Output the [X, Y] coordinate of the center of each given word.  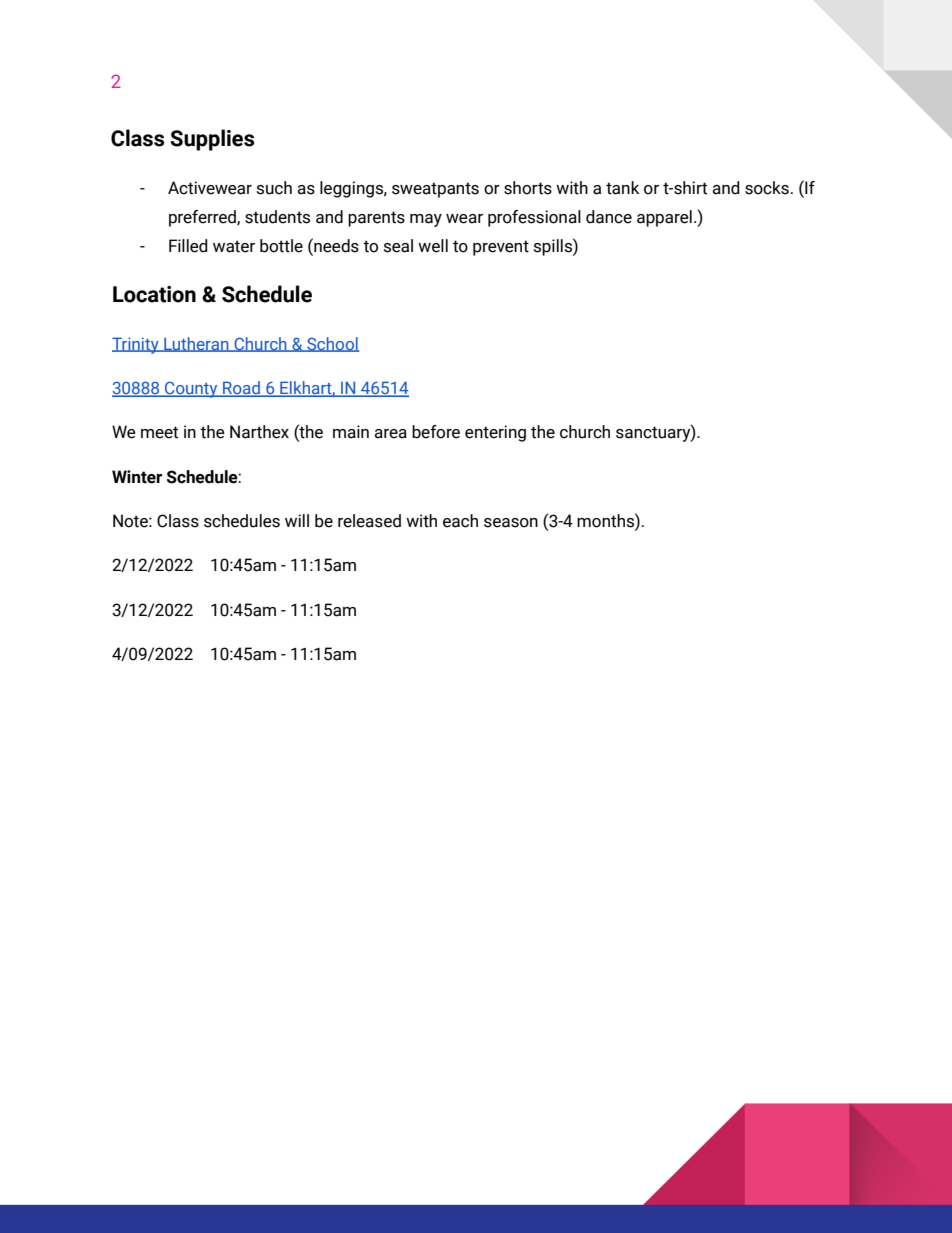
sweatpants [435, 190]
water [234, 246]
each [460, 521]
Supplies [212, 140]
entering [495, 433]
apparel [664, 218]
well [433, 246]
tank [622, 188]
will [297, 520]
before [436, 432]
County [191, 390]
